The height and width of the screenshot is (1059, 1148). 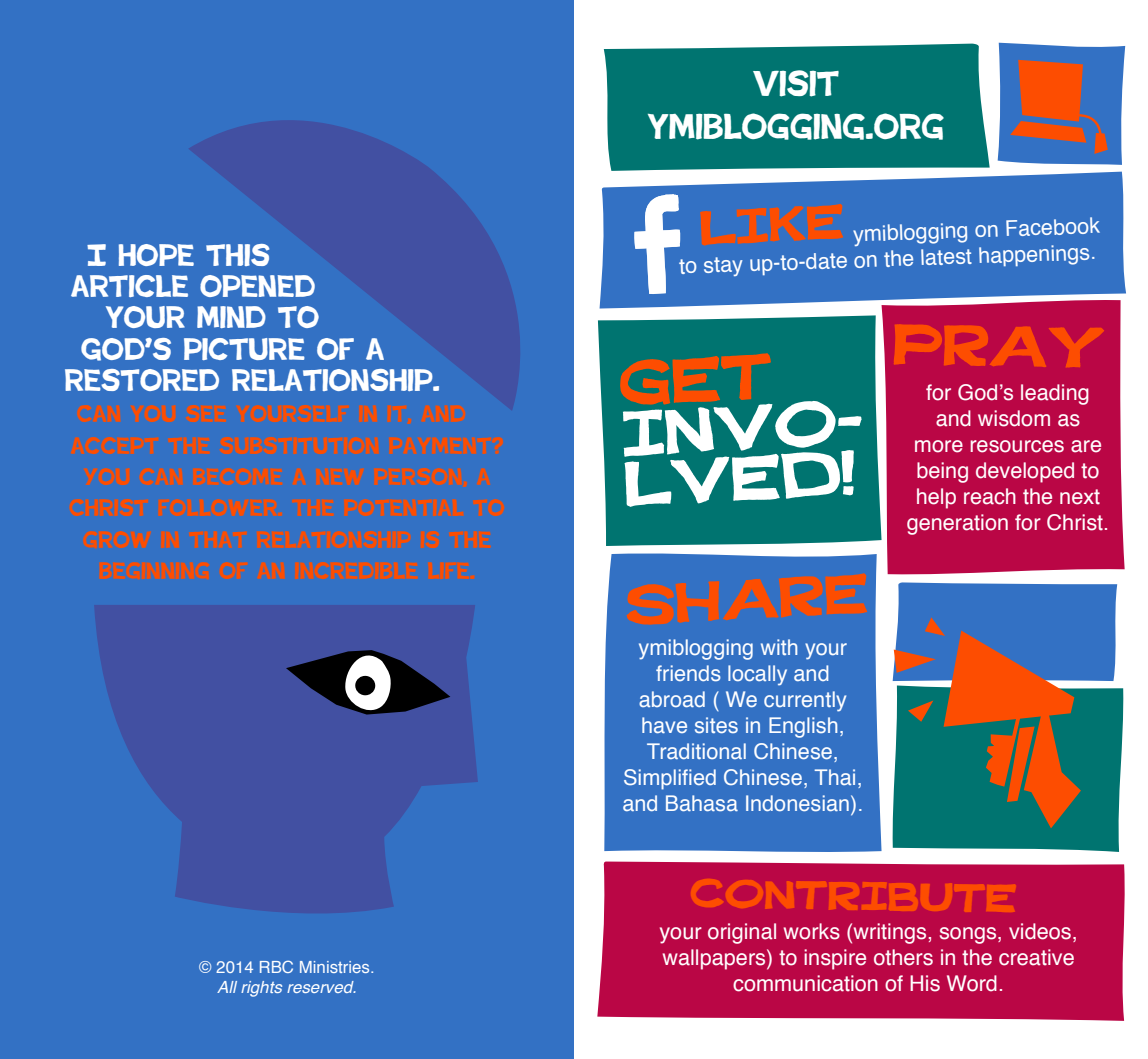 What do you see at coordinates (276, 966) in the screenshot?
I see `RBC` at bounding box center [276, 966].
